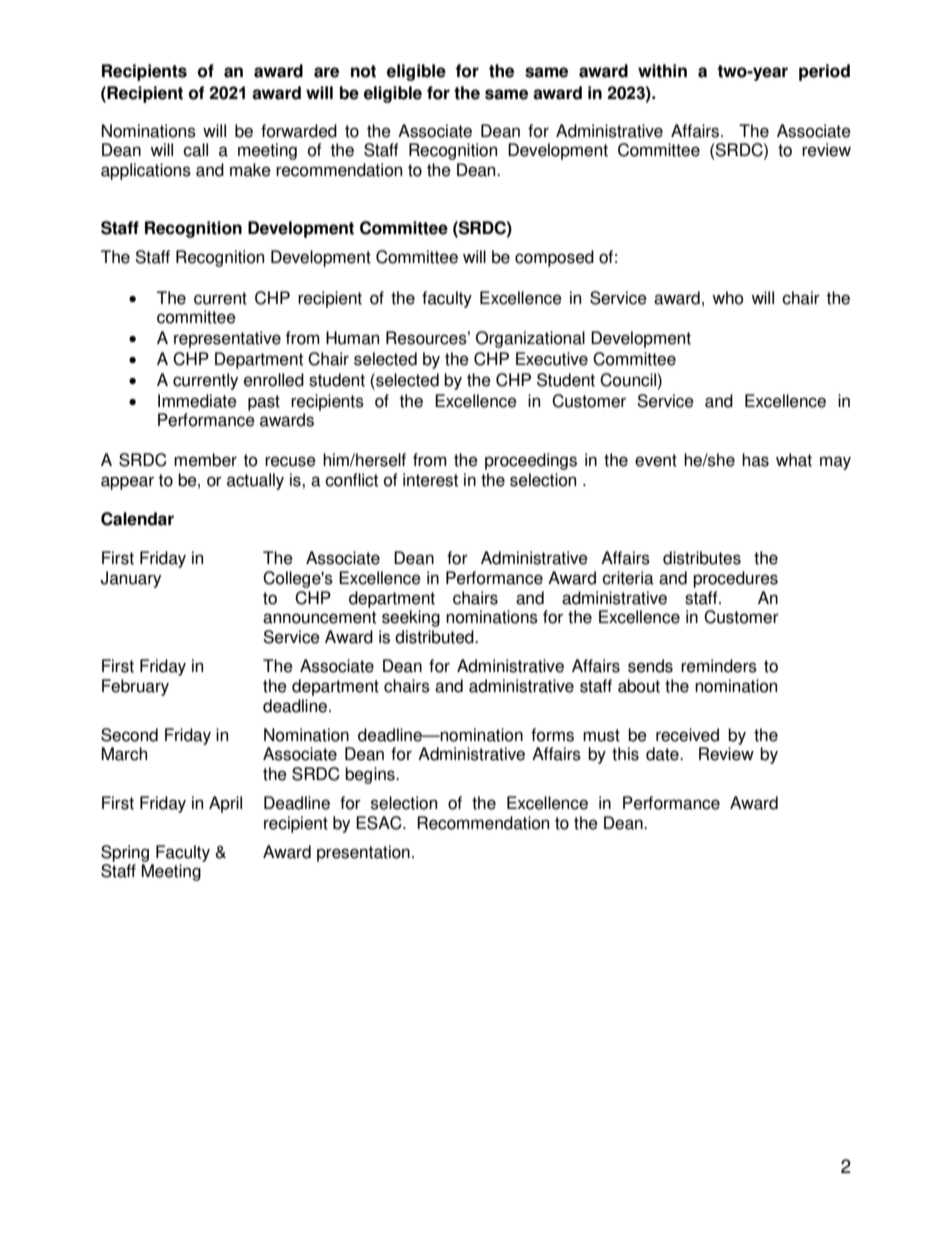 The width and height of the screenshot is (952, 1233). What do you see at coordinates (227, 339) in the screenshot?
I see `representative` at bounding box center [227, 339].
